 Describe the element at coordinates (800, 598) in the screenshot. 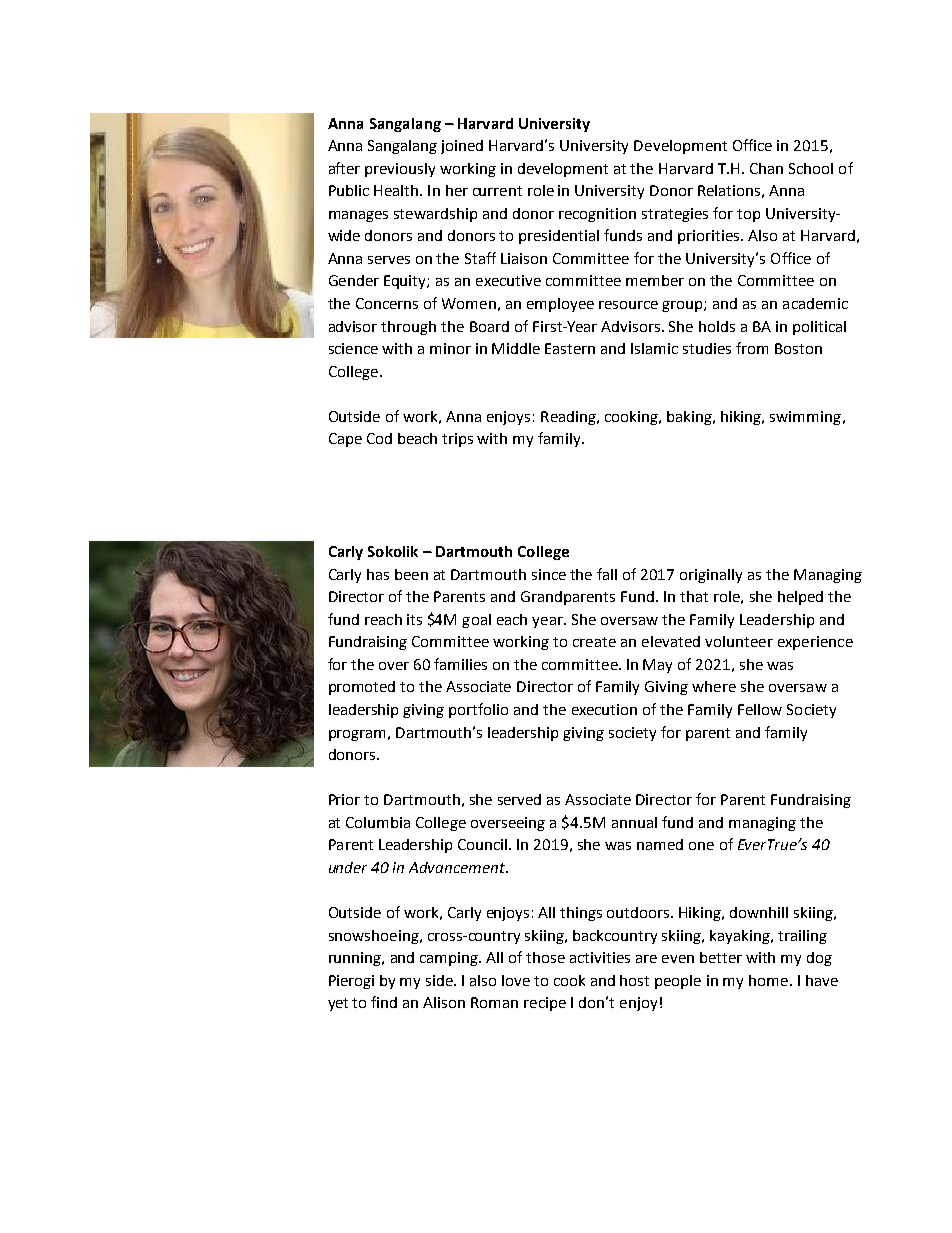

I see `helped` at that location.
